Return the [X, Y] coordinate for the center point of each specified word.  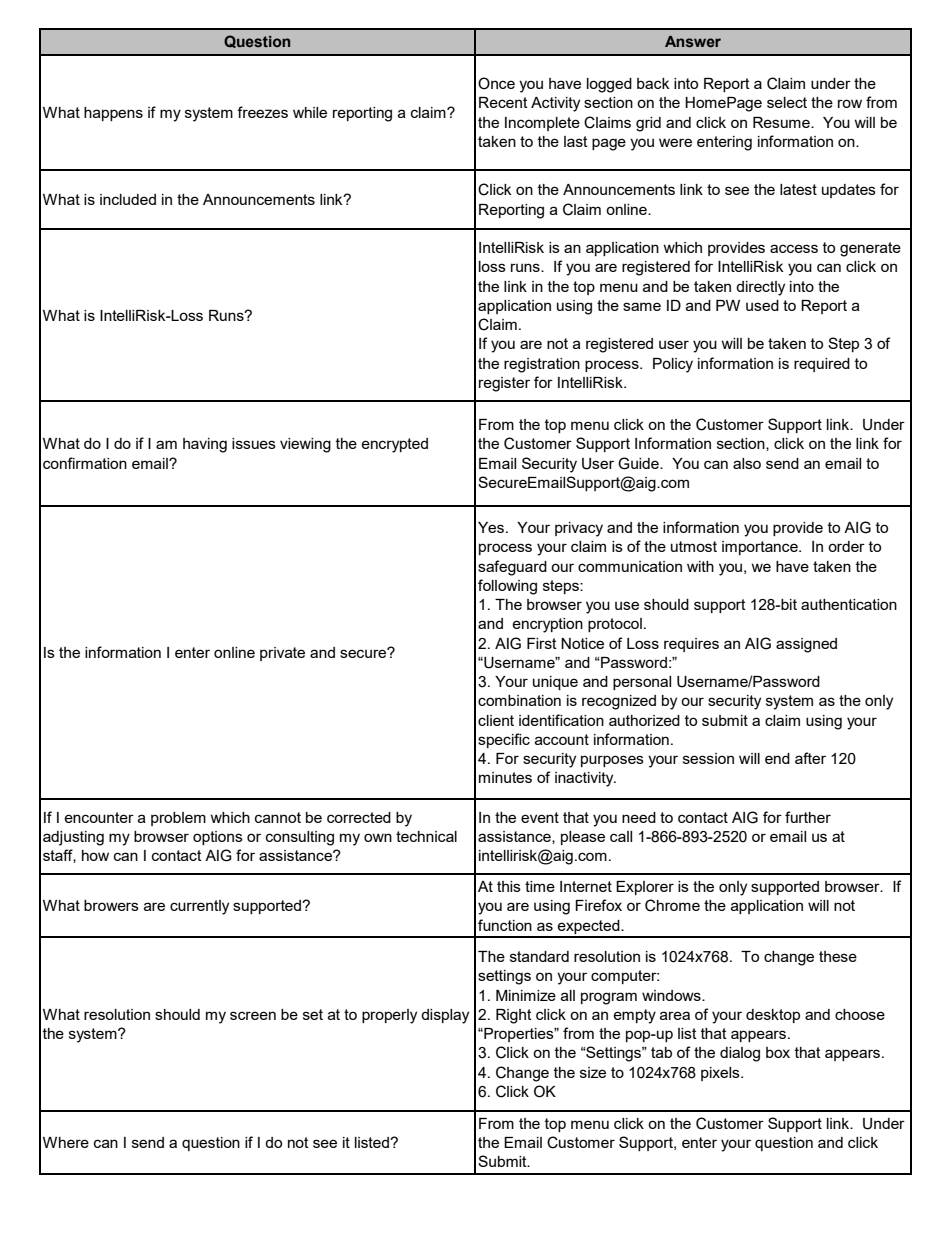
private [282, 654]
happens [113, 114]
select [787, 102]
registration [542, 365]
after [810, 758]
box [778, 1052]
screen [253, 1015]
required [822, 365]
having [205, 445]
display [445, 1016]
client [496, 720]
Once [496, 83]
